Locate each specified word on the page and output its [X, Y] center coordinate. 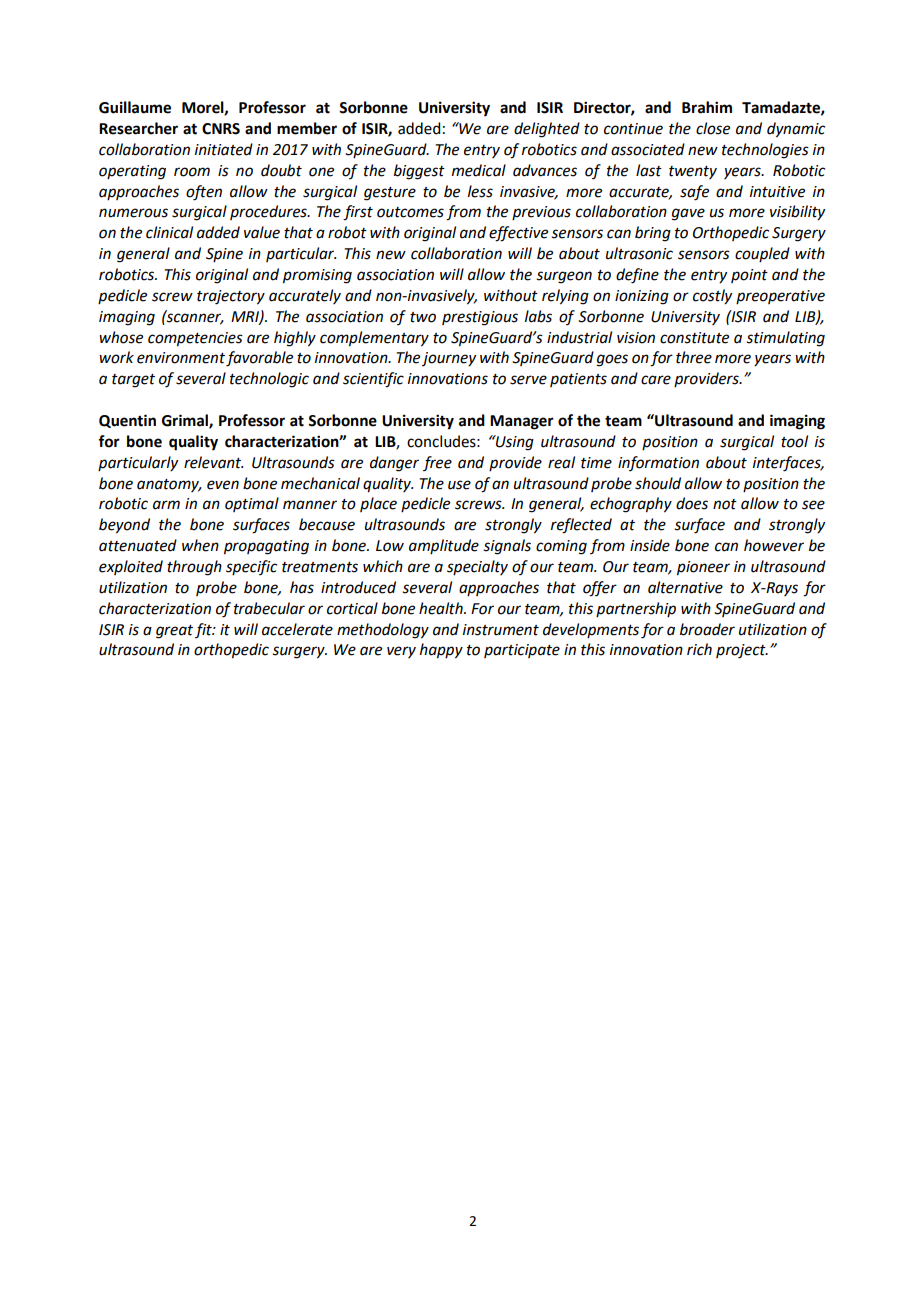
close [713, 128]
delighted [547, 130]
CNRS [221, 129]
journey [449, 359]
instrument [501, 630]
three [694, 357]
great [174, 632]
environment [181, 358]
